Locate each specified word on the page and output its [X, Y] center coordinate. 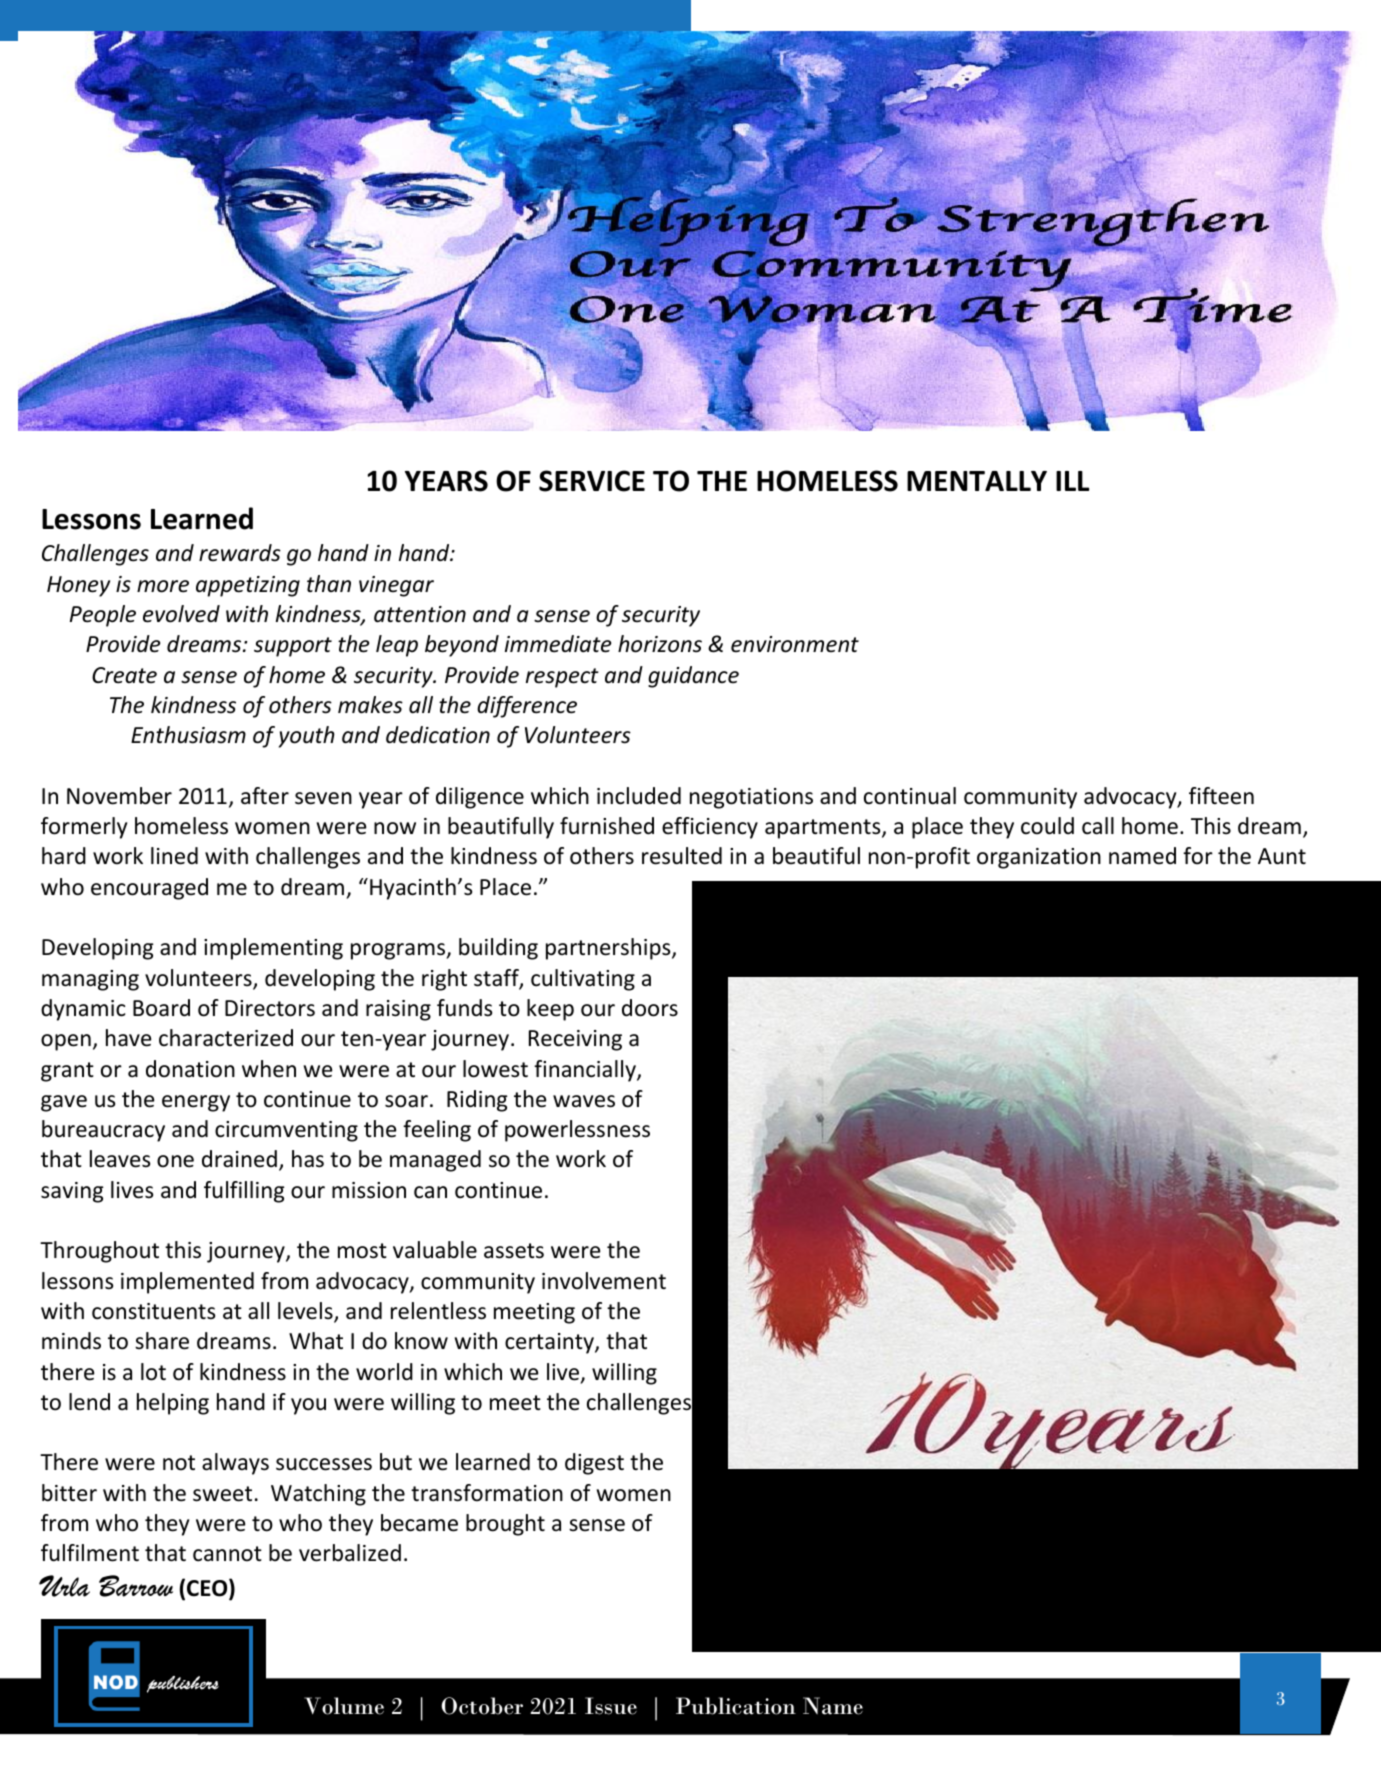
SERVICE [592, 481]
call [1098, 826]
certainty [550, 1343]
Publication [736, 1706]
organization [1039, 858]
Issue [611, 1706]
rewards [240, 553]
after [265, 796]
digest [594, 1464]
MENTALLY [977, 481]
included [639, 796]
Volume [344, 1706]
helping [173, 1404]
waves [584, 1101]
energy [196, 1103]
